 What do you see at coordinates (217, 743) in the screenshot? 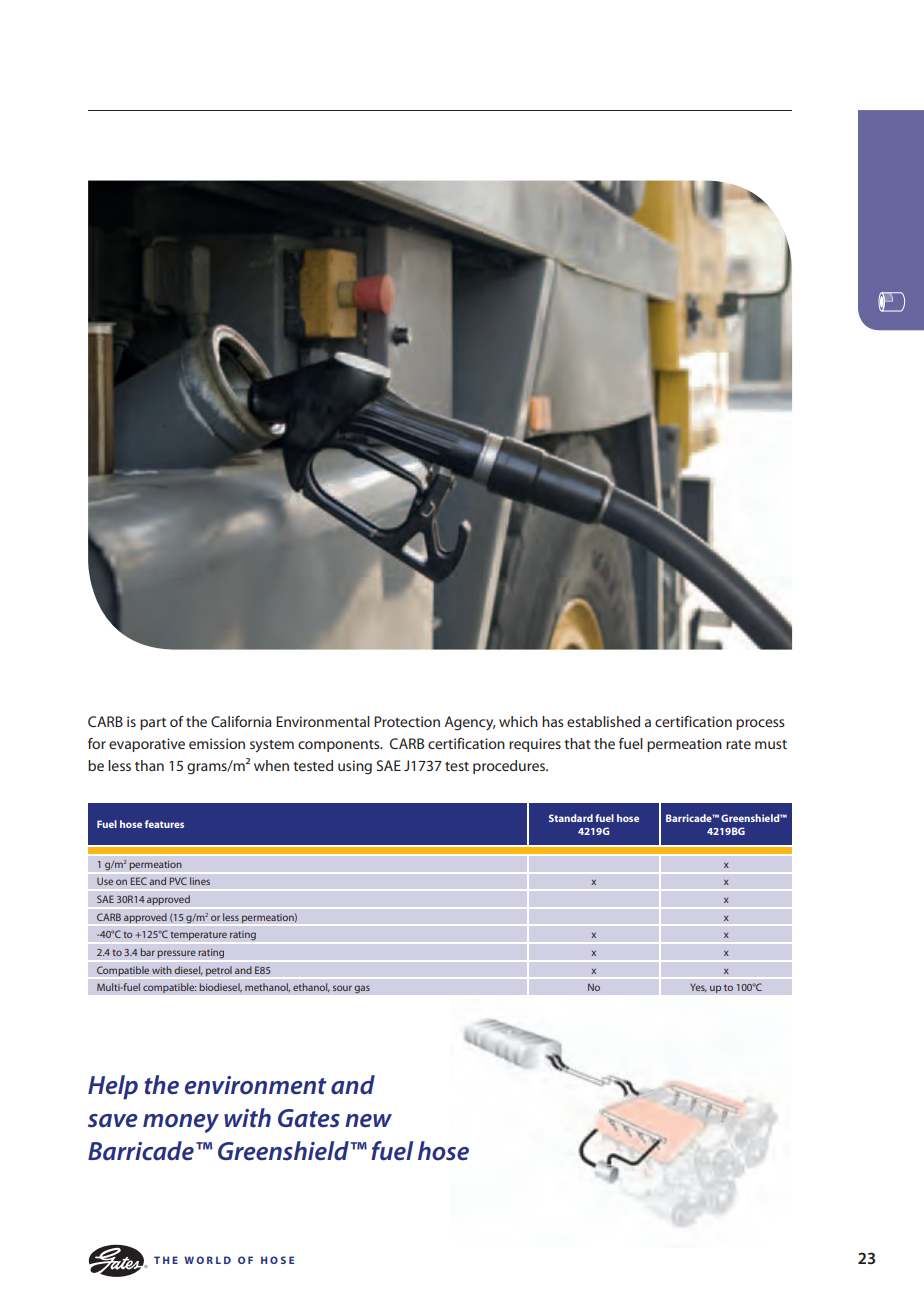
I see `emission` at bounding box center [217, 743].
